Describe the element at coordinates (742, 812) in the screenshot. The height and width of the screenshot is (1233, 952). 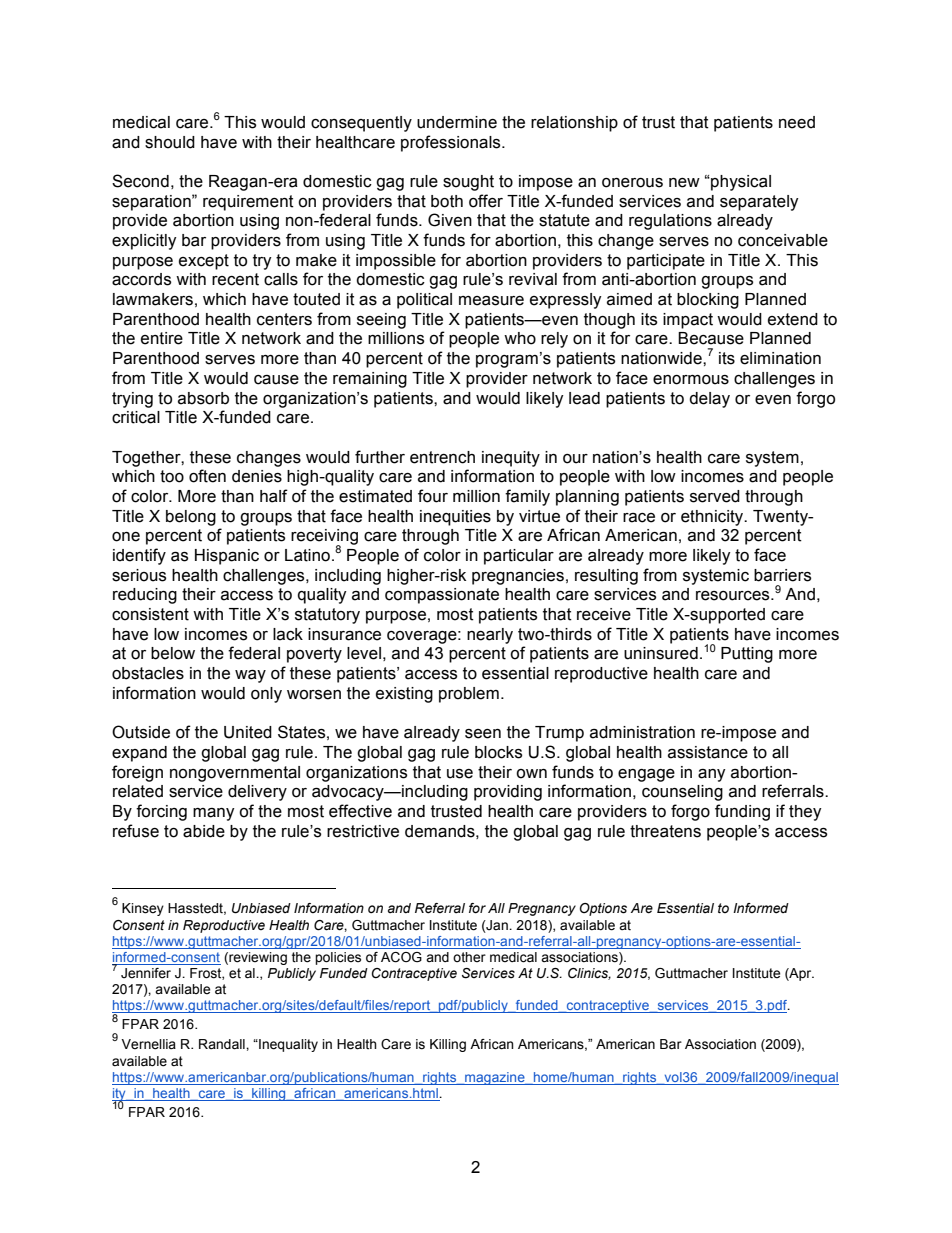
I see `funding` at that location.
